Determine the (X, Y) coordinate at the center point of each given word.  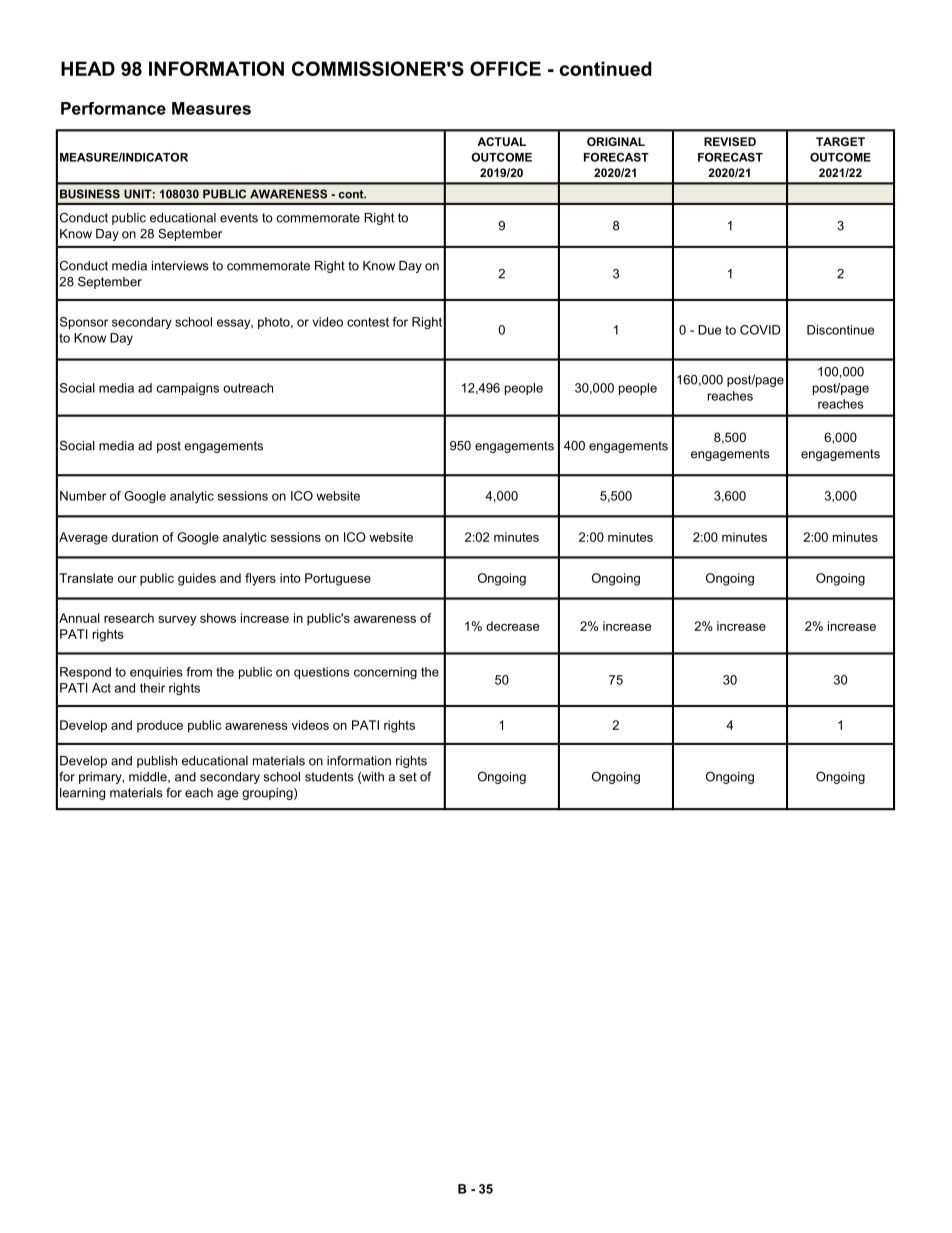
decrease (512, 626)
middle (149, 777)
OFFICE (505, 68)
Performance (113, 108)
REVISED (730, 141)
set (408, 777)
